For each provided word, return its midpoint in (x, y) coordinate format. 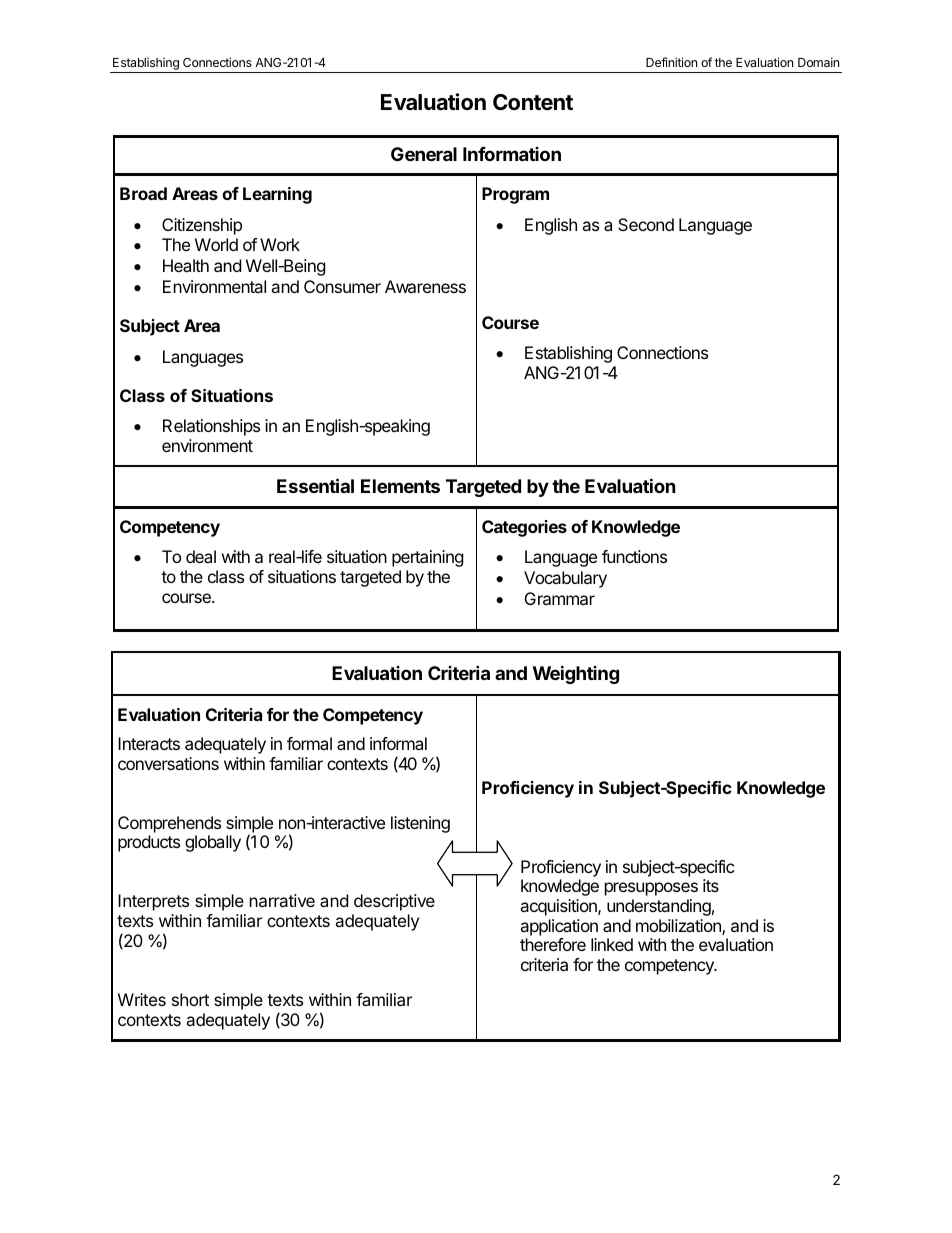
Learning (277, 195)
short (190, 999)
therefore (553, 944)
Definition (671, 62)
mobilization (679, 927)
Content (533, 102)
